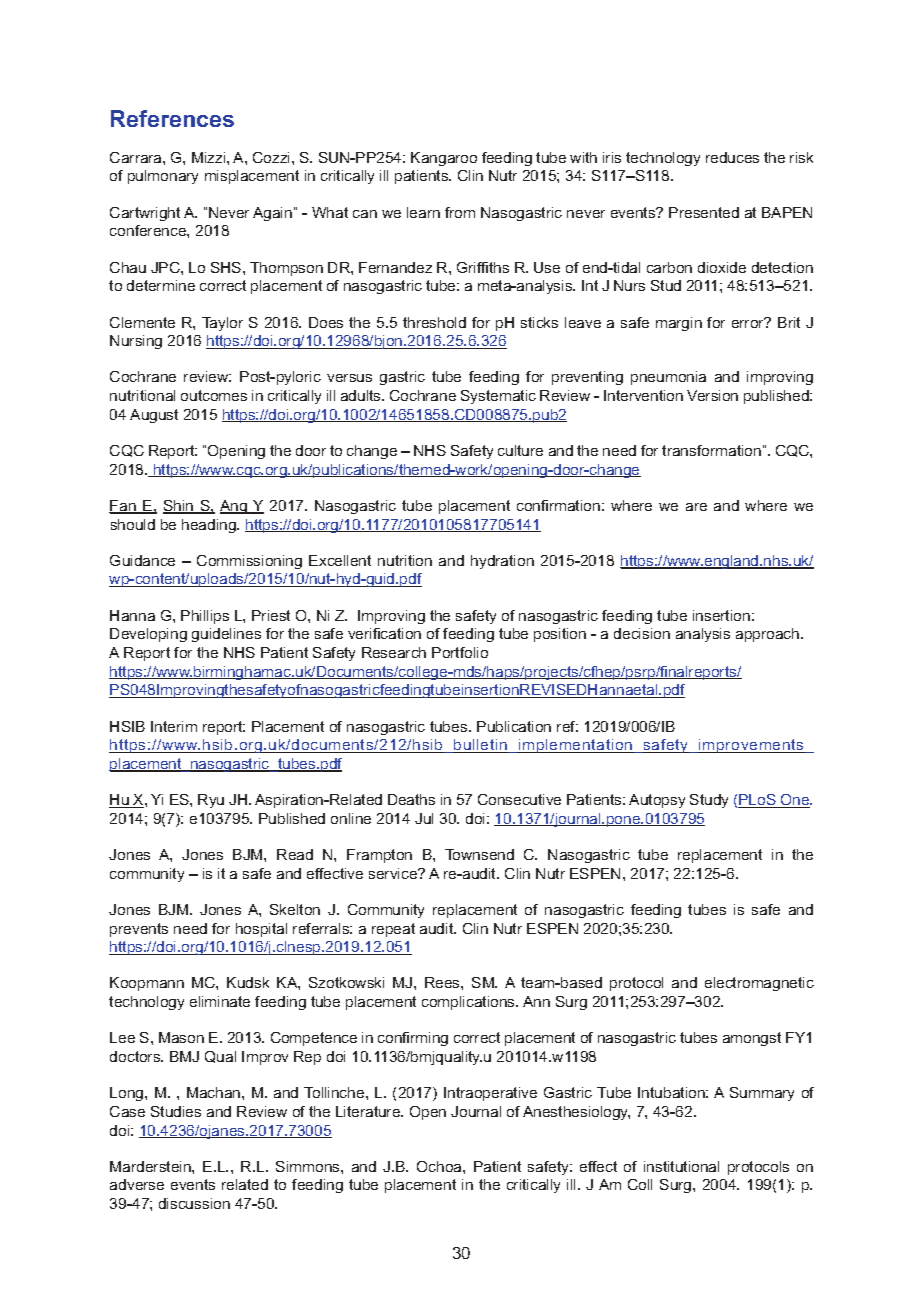 This page has width=924, height=1308. I want to click on Shin, so click(179, 507).
